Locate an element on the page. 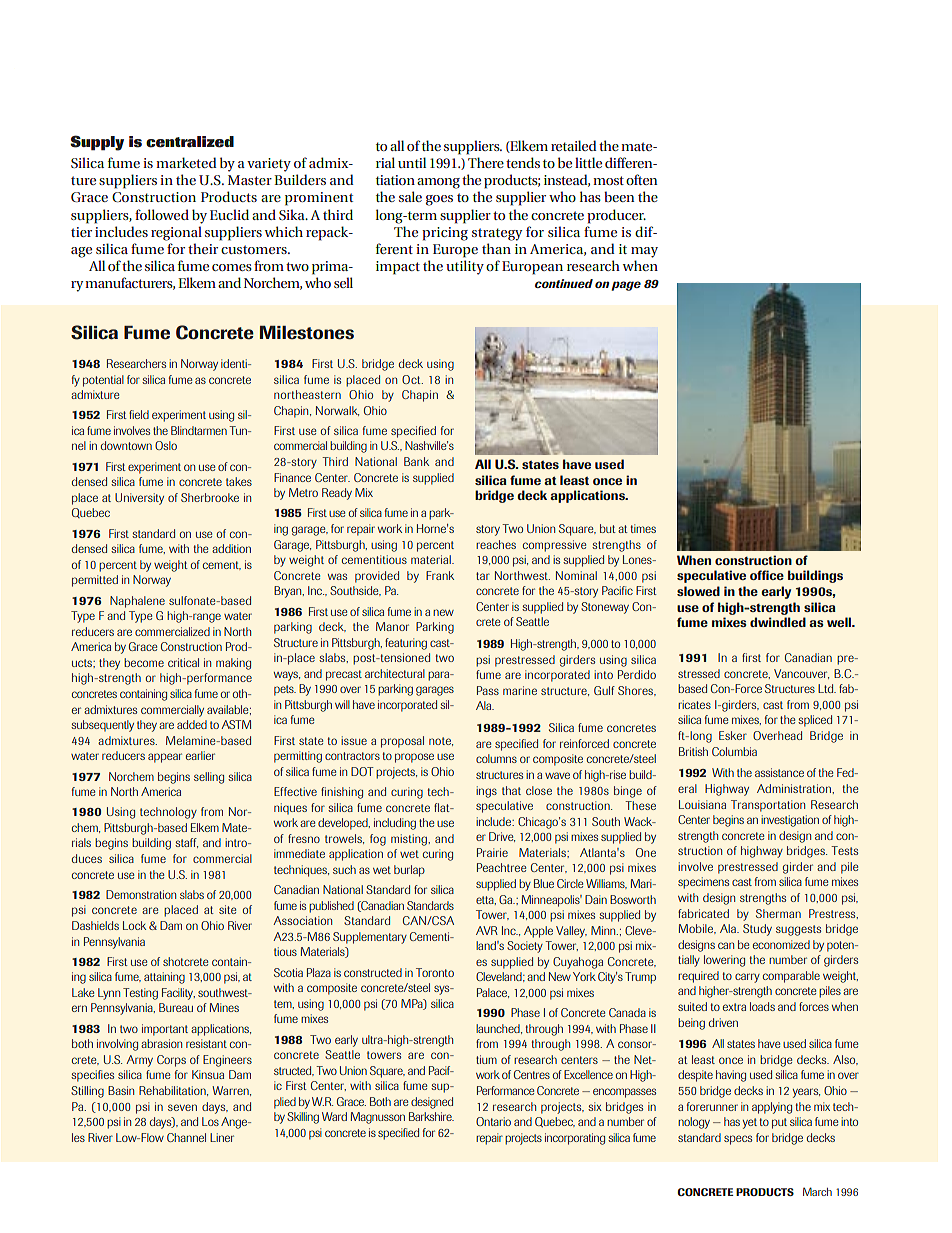 This page has height=1233, width=952. Frank is located at coordinates (440, 575).
